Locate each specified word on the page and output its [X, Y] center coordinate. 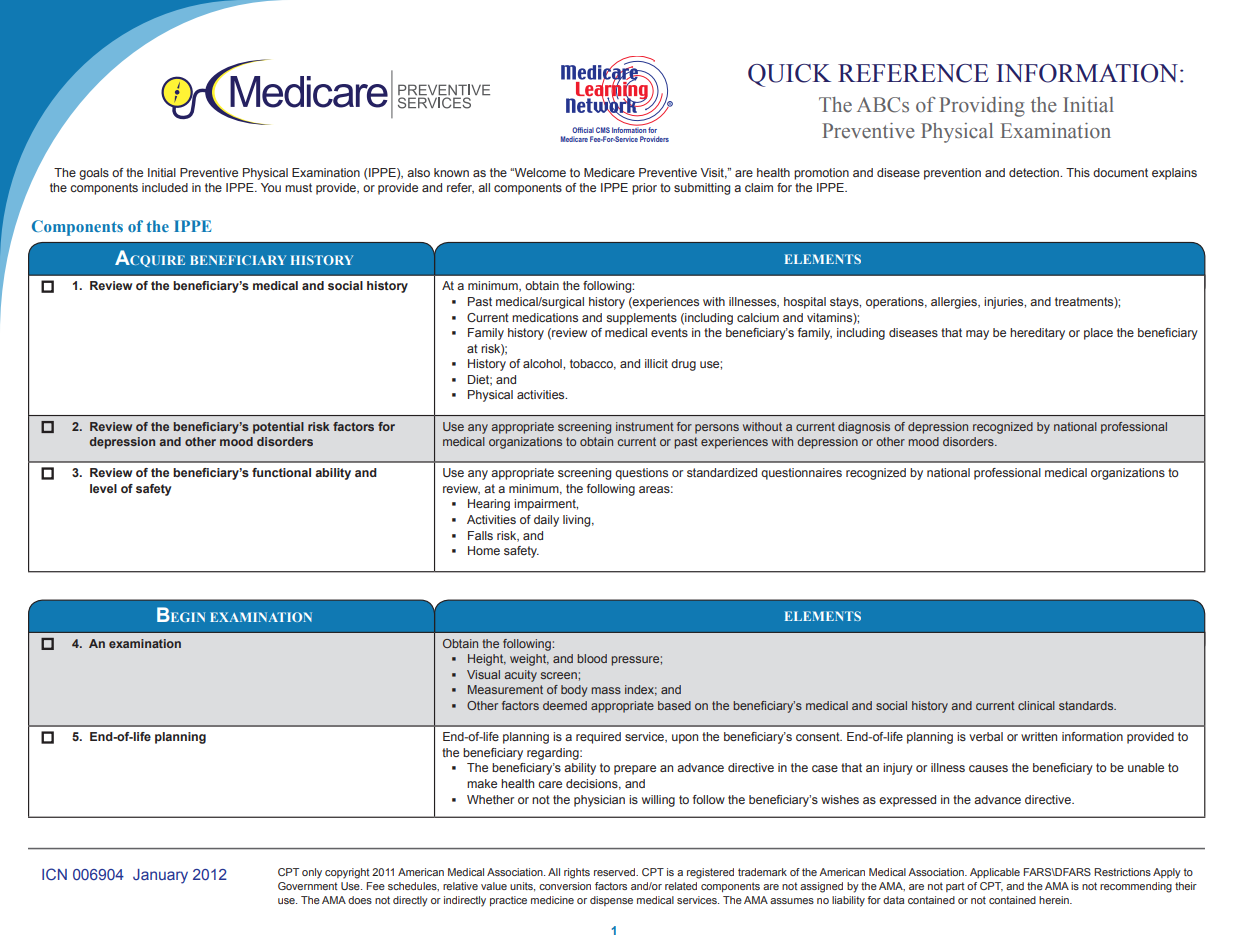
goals [94, 174]
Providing [982, 107]
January [160, 876]
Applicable [995, 873]
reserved [616, 872]
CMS [603, 130]
